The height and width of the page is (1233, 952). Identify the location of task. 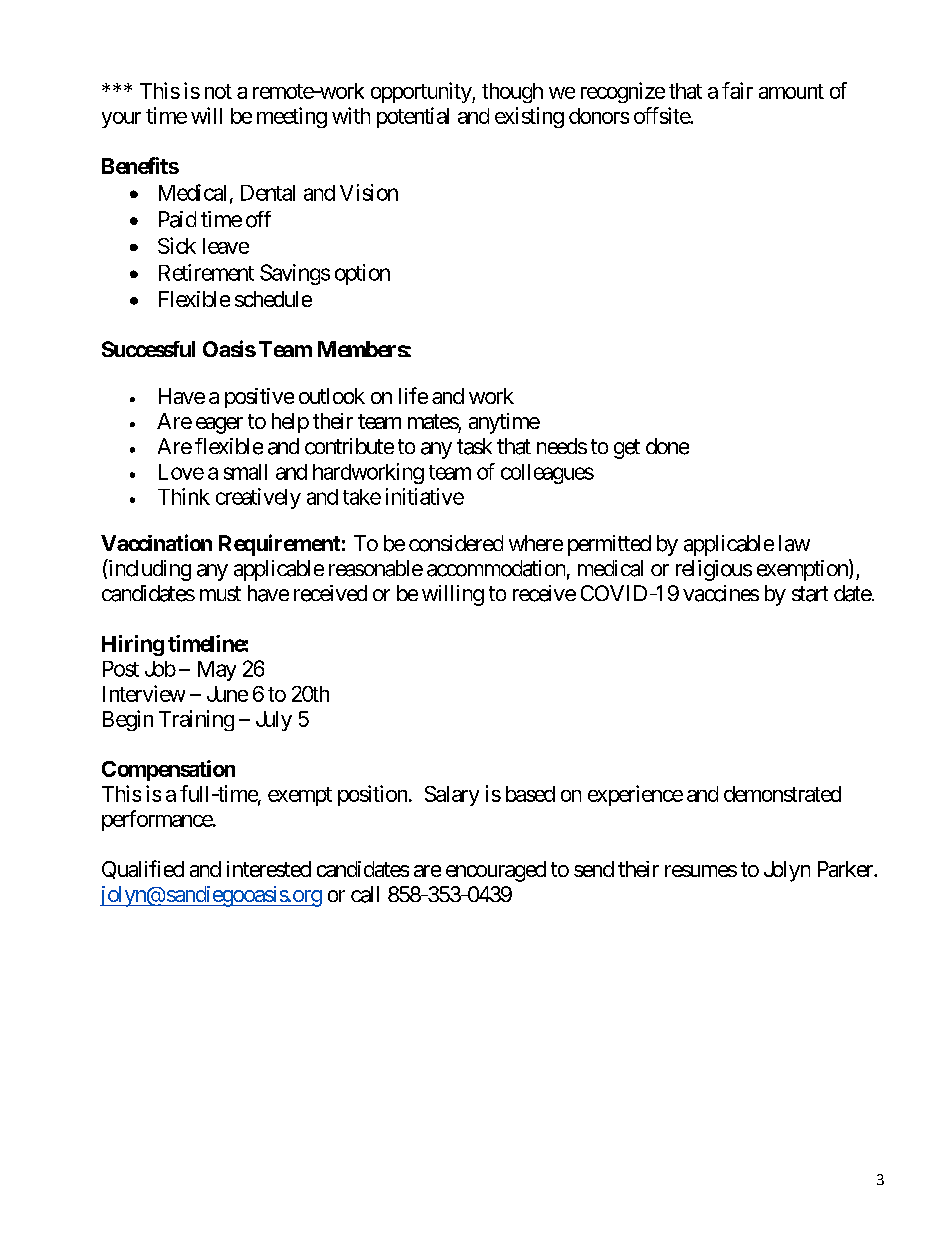
(474, 446).
